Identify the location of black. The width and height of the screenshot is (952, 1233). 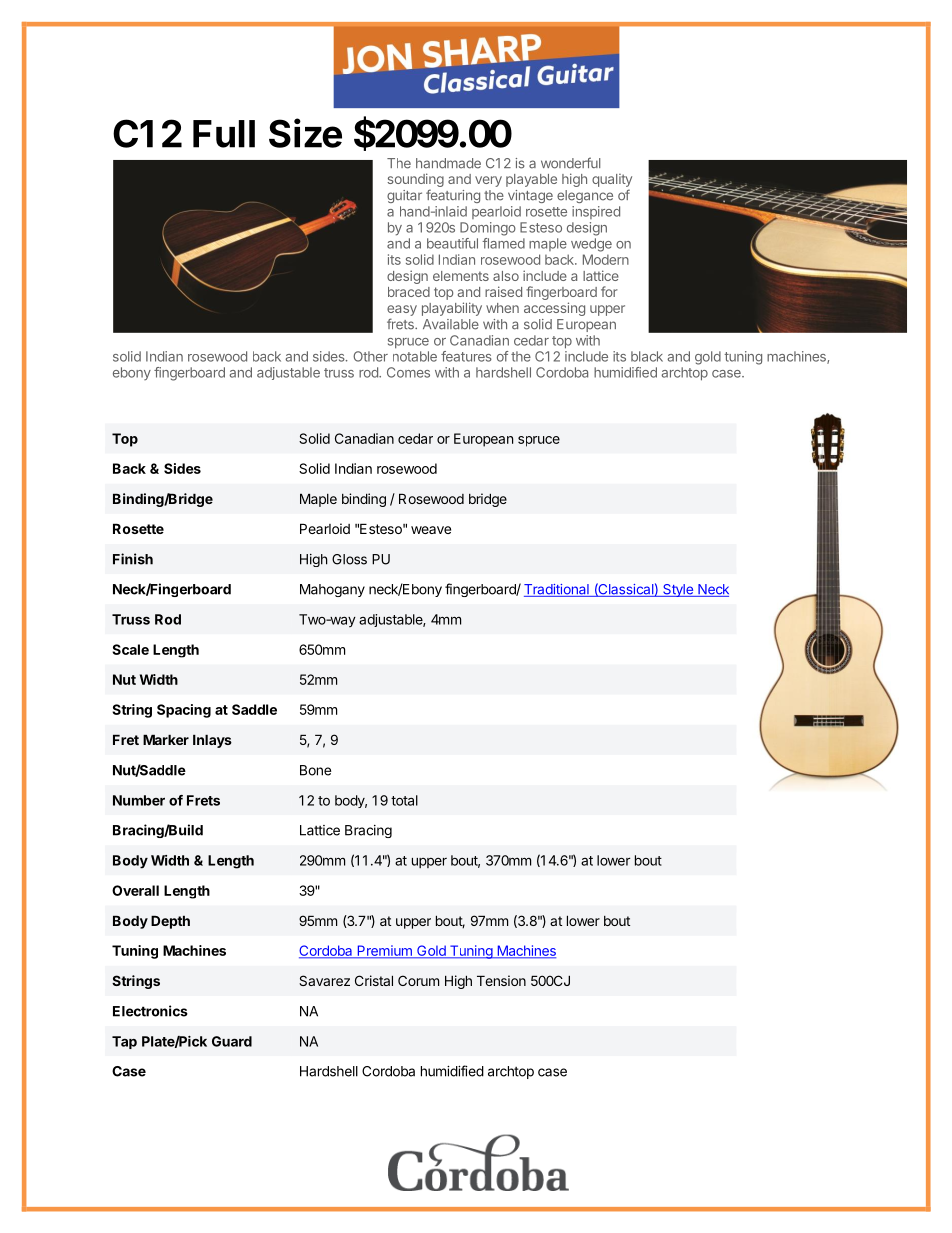
(647, 356).
